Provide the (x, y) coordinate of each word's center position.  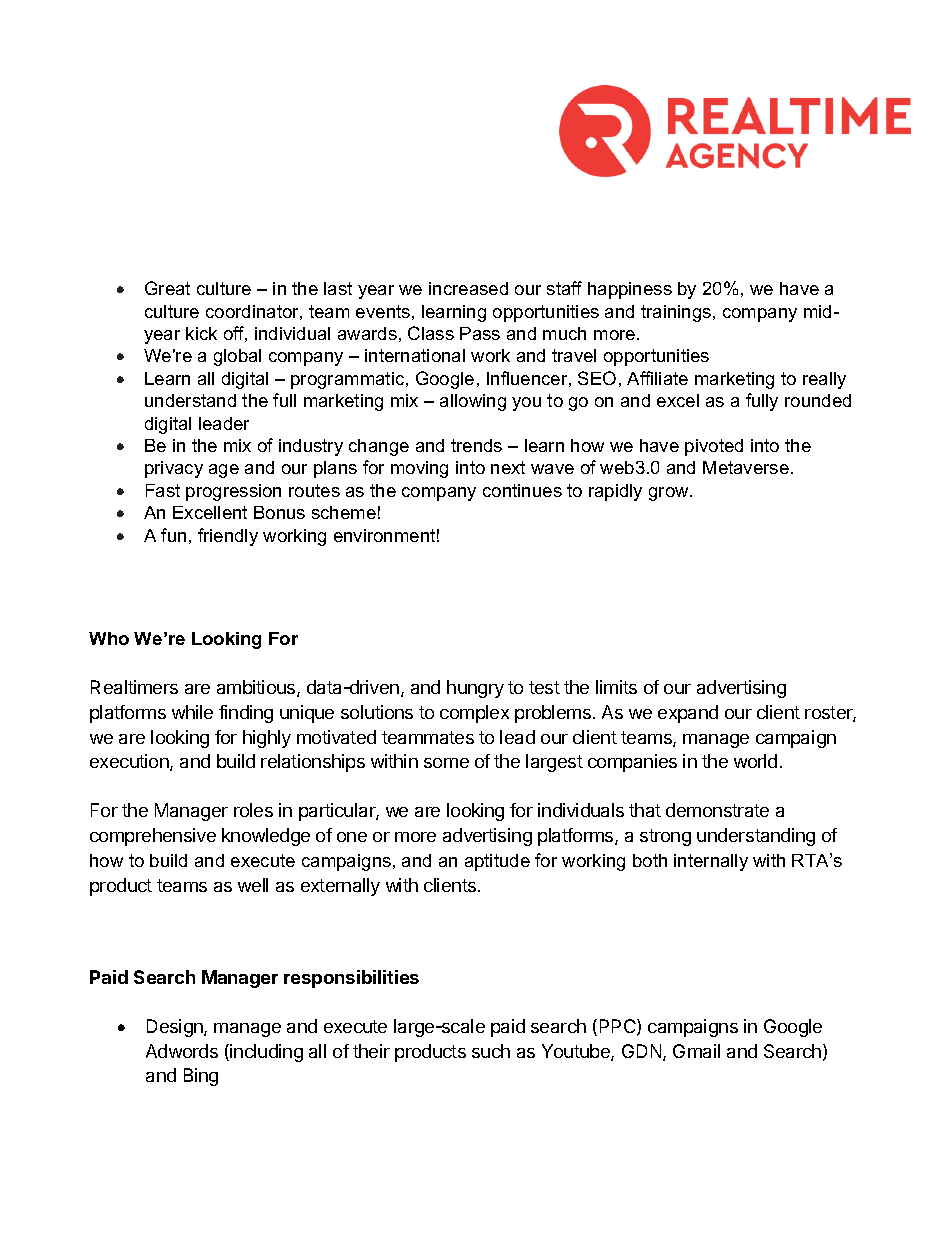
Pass (480, 333)
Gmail (696, 1051)
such (491, 1051)
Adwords (182, 1051)
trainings (677, 313)
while (192, 712)
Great (167, 288)
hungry (475, 689)
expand (688, 714)
